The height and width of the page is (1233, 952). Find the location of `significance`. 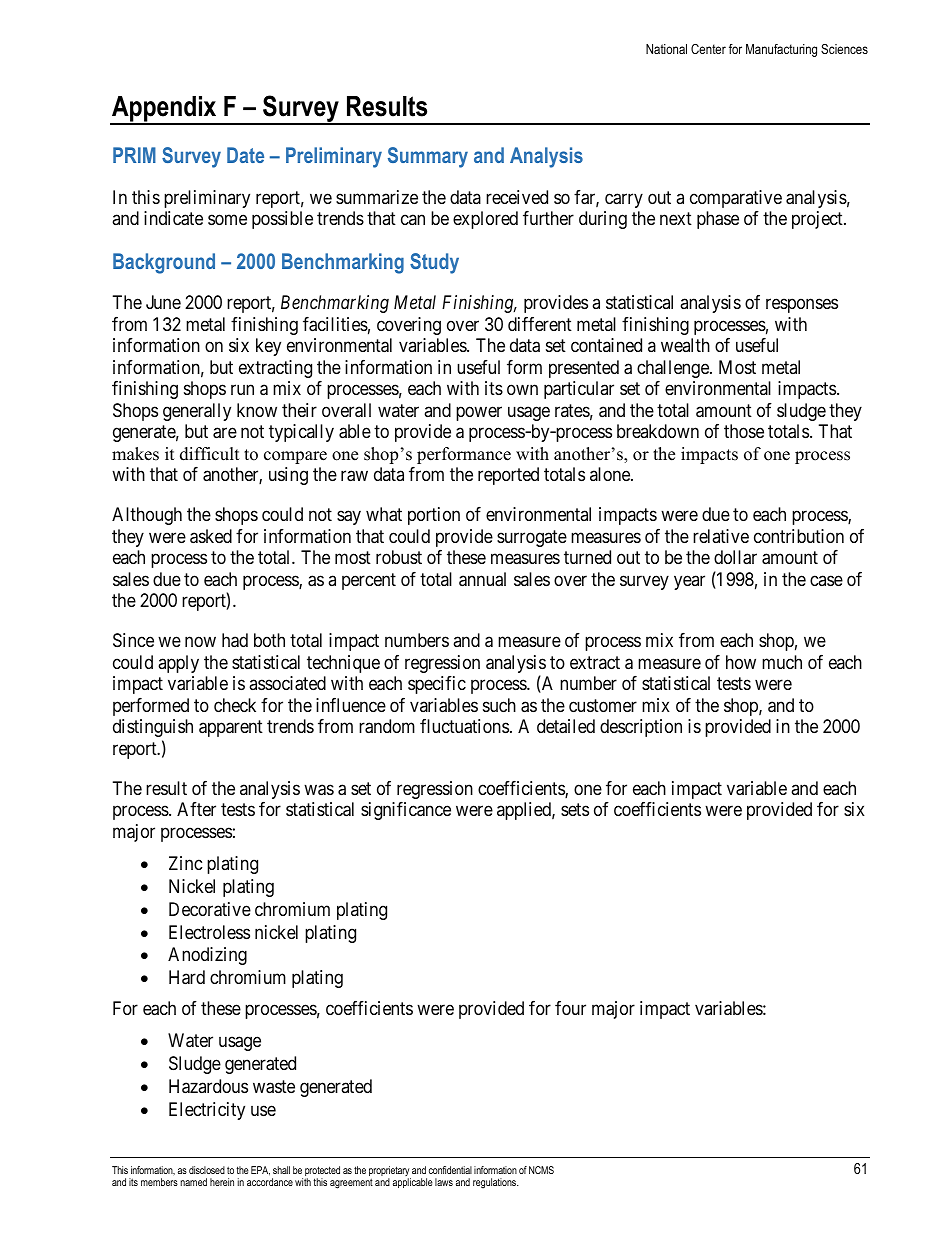

significance is located at coordinates (406, 811).
